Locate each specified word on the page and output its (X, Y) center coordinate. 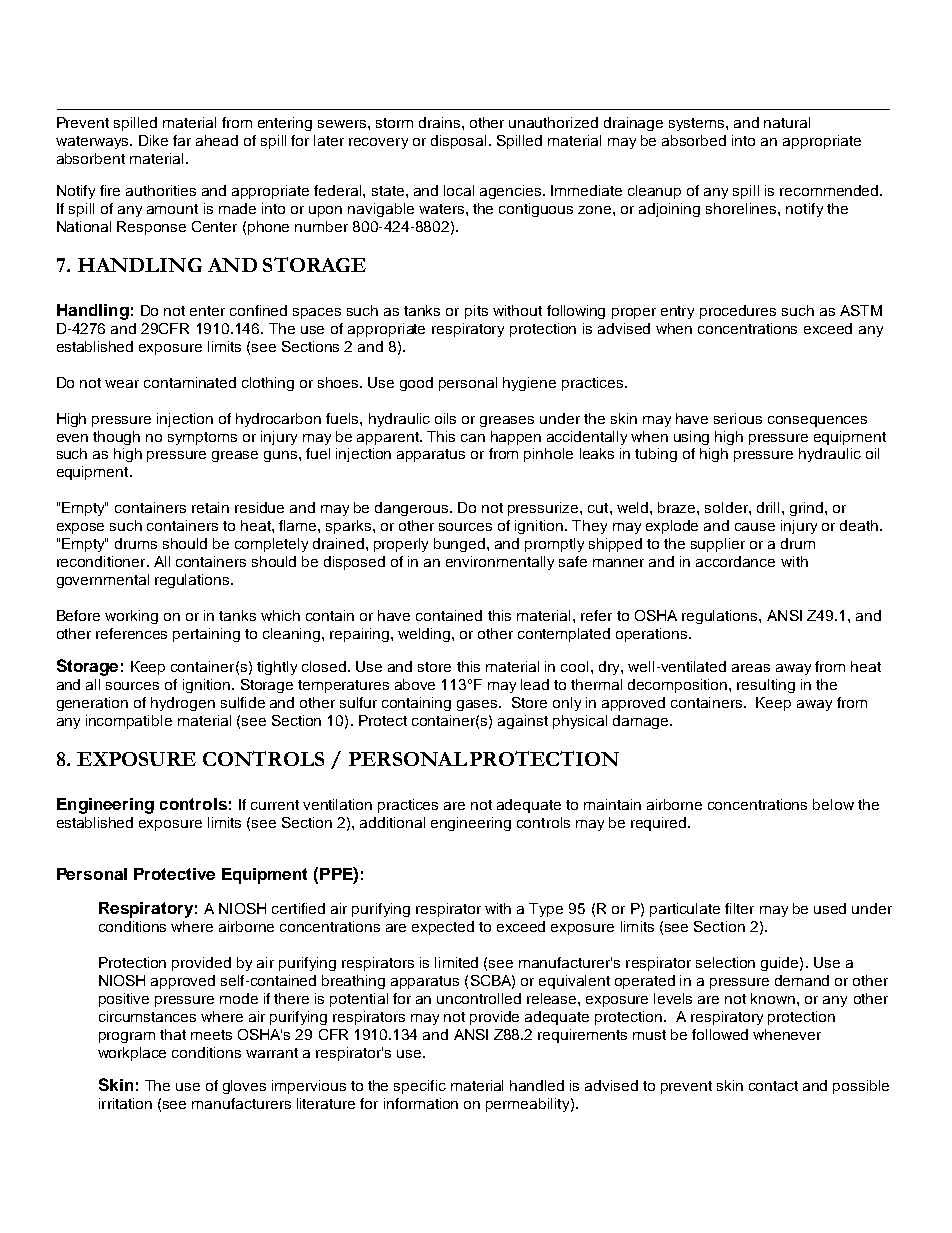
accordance (735, 561)
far (182, 140)
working (131, 617)
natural (787, 122)
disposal (458, 142)
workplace (132, 1054)
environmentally (500, 563)
